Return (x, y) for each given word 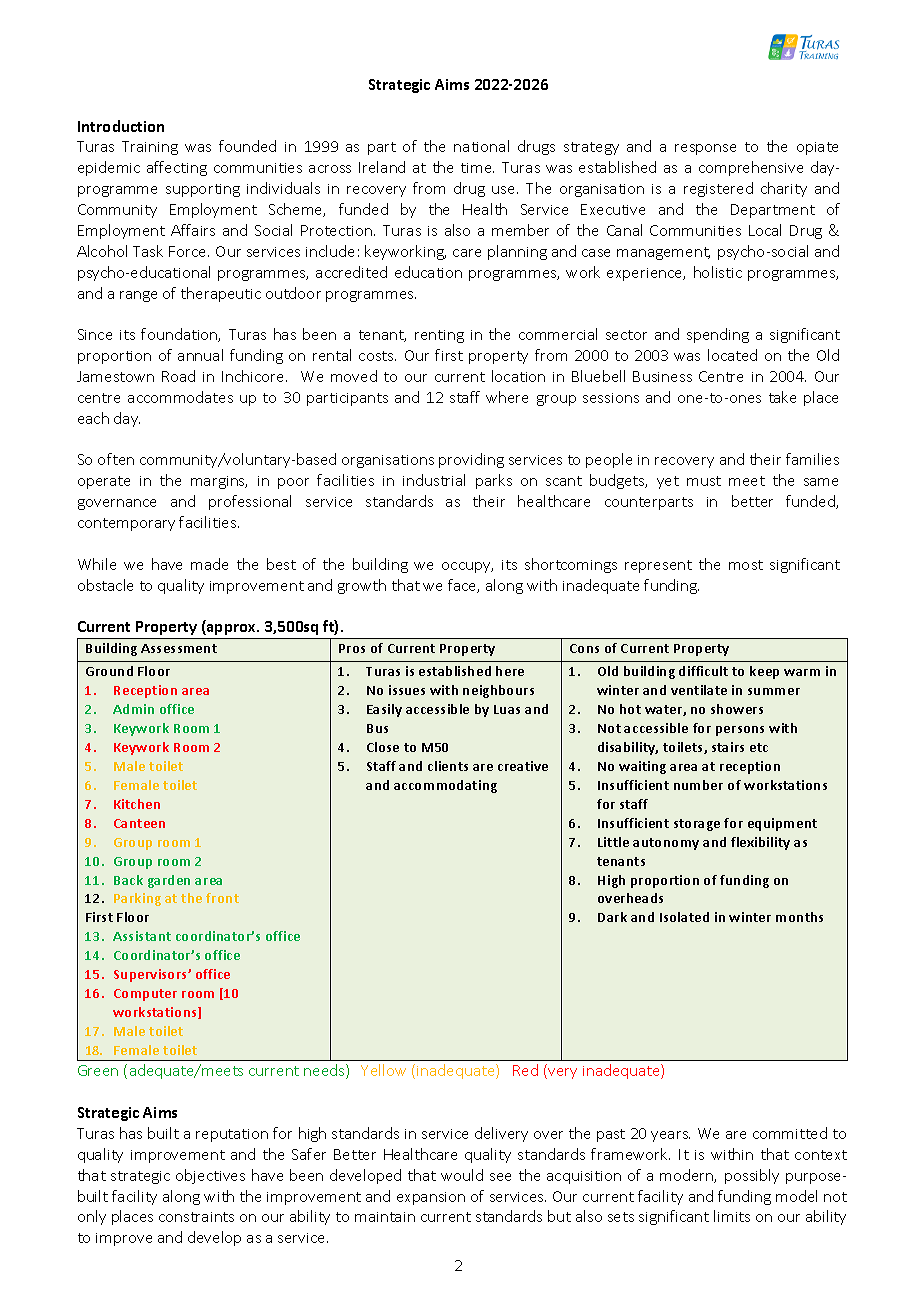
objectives (210, 1176)
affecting (177, 168)
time (477, 168)
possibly (752, 1176)
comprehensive (751, 168)
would (462, 1175)
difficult (703, 671)
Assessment (179, 648)
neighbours (498, 691)
